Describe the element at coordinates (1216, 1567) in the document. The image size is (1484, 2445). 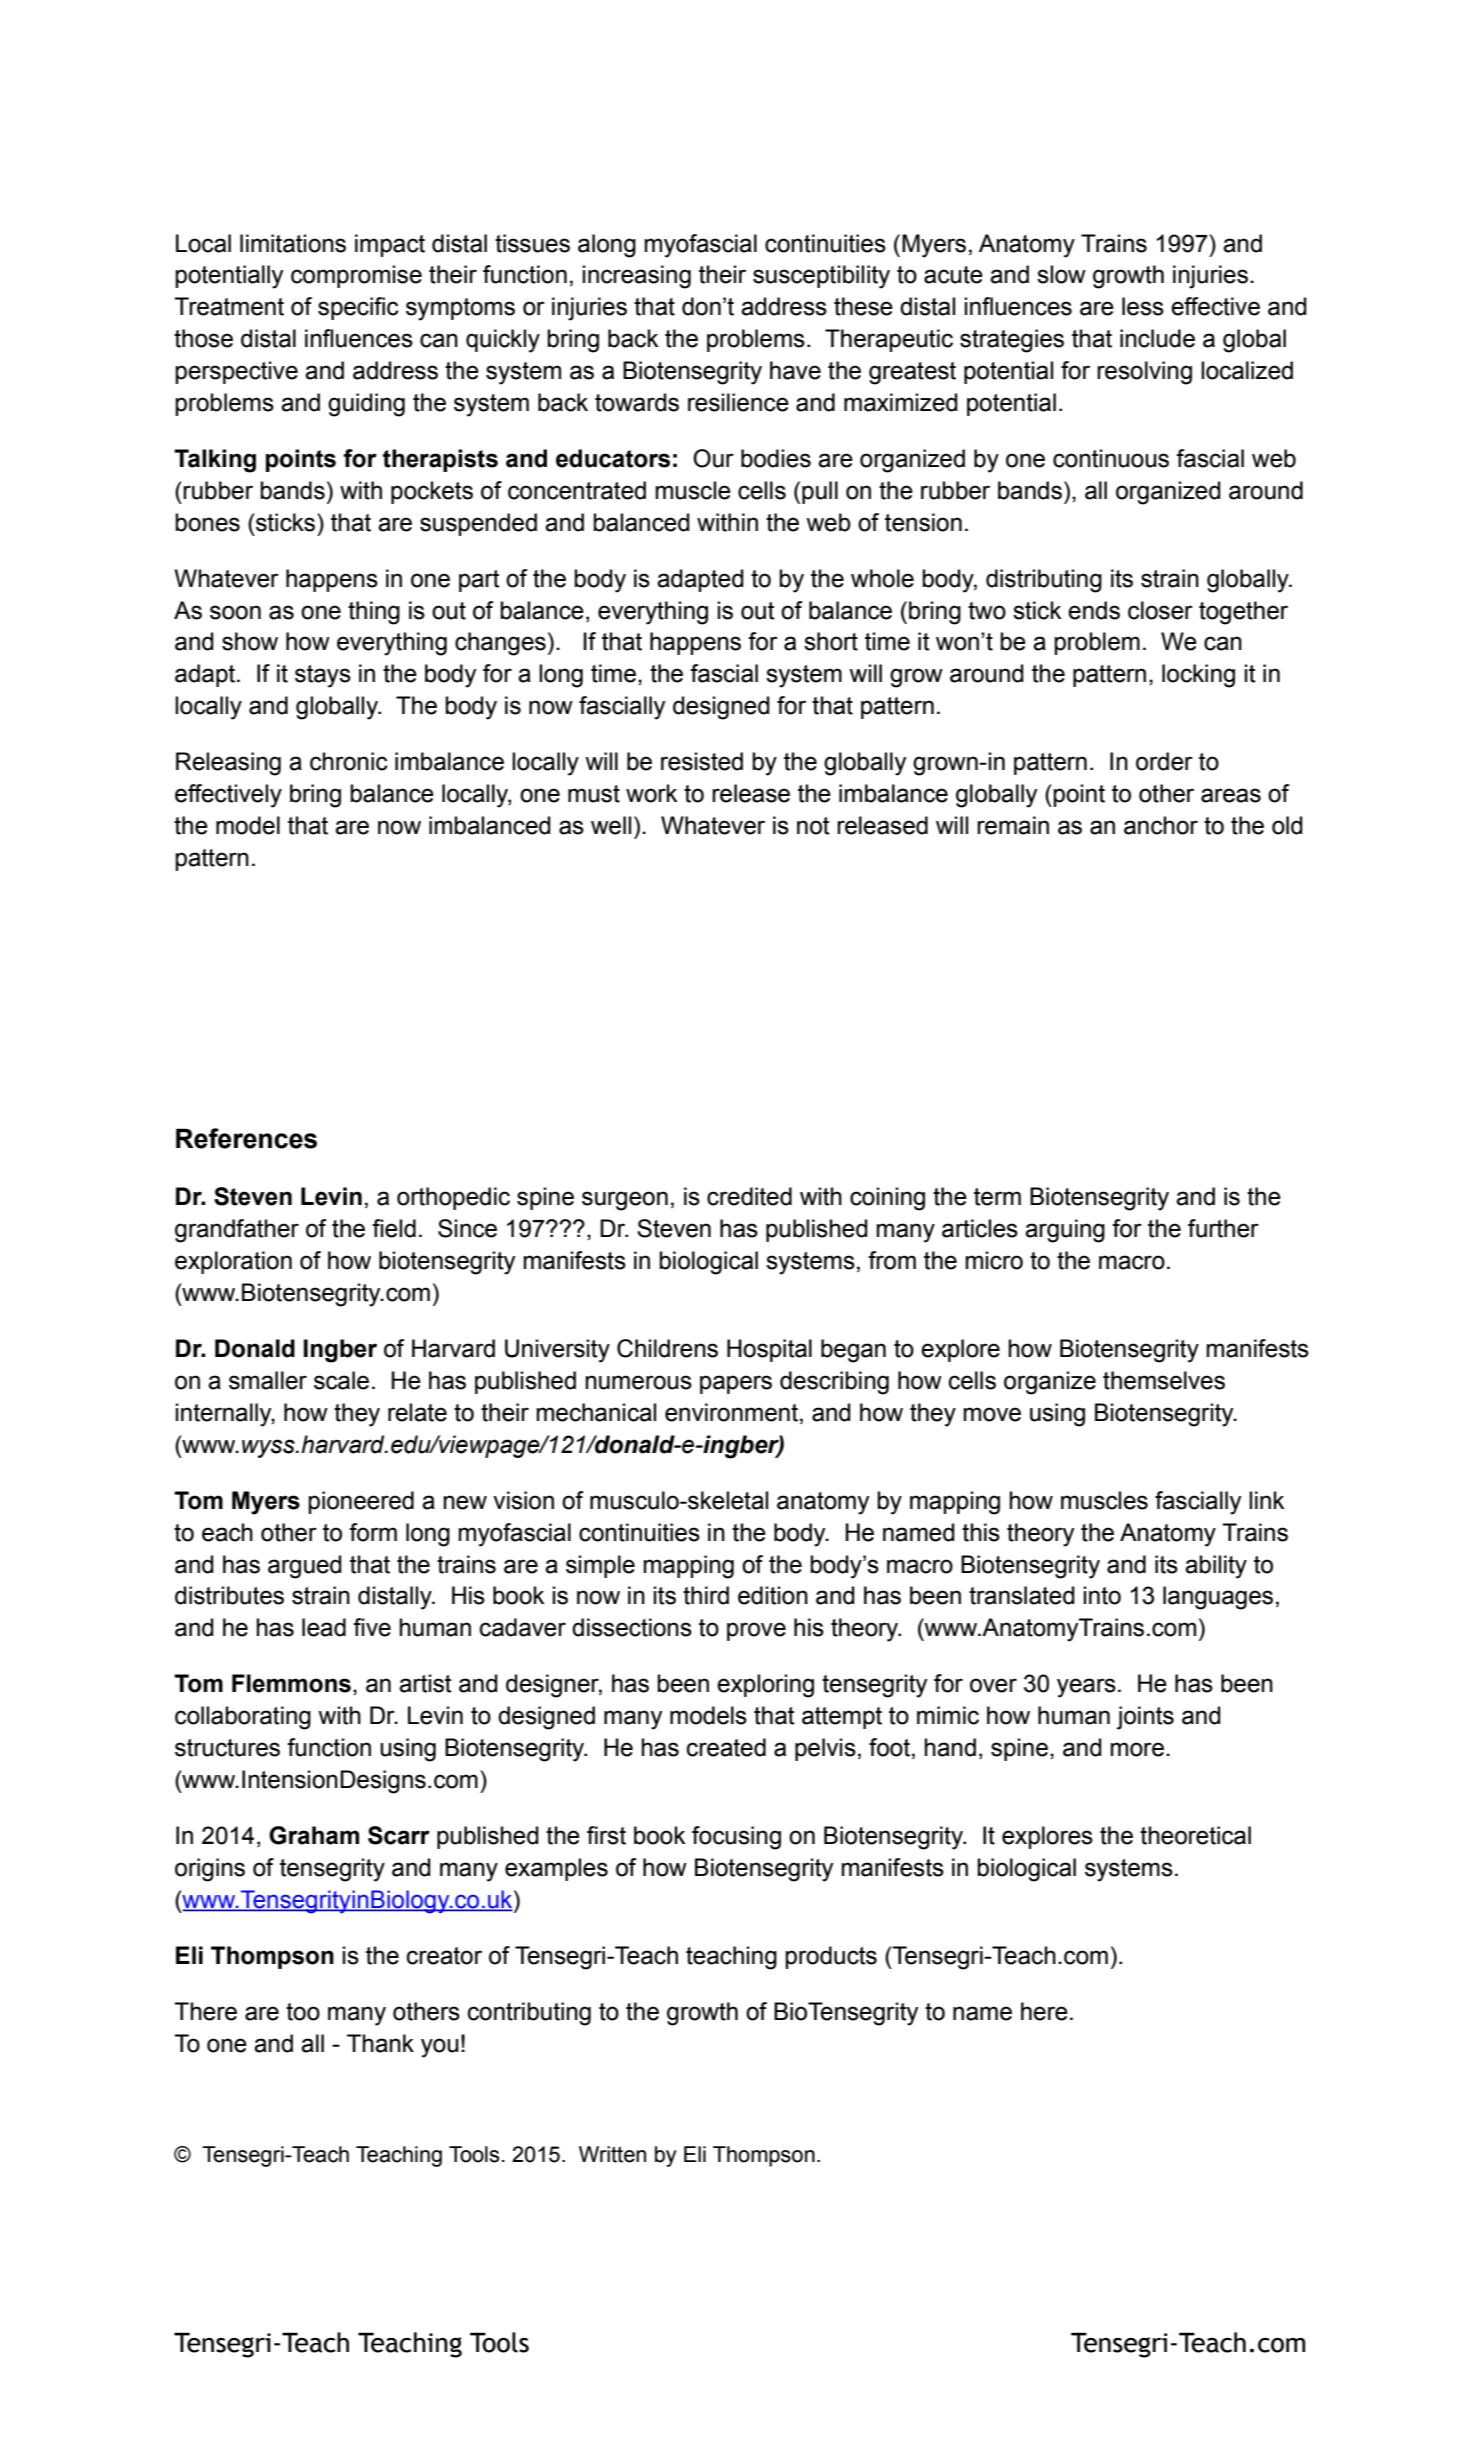
I see `ability` at that location.
